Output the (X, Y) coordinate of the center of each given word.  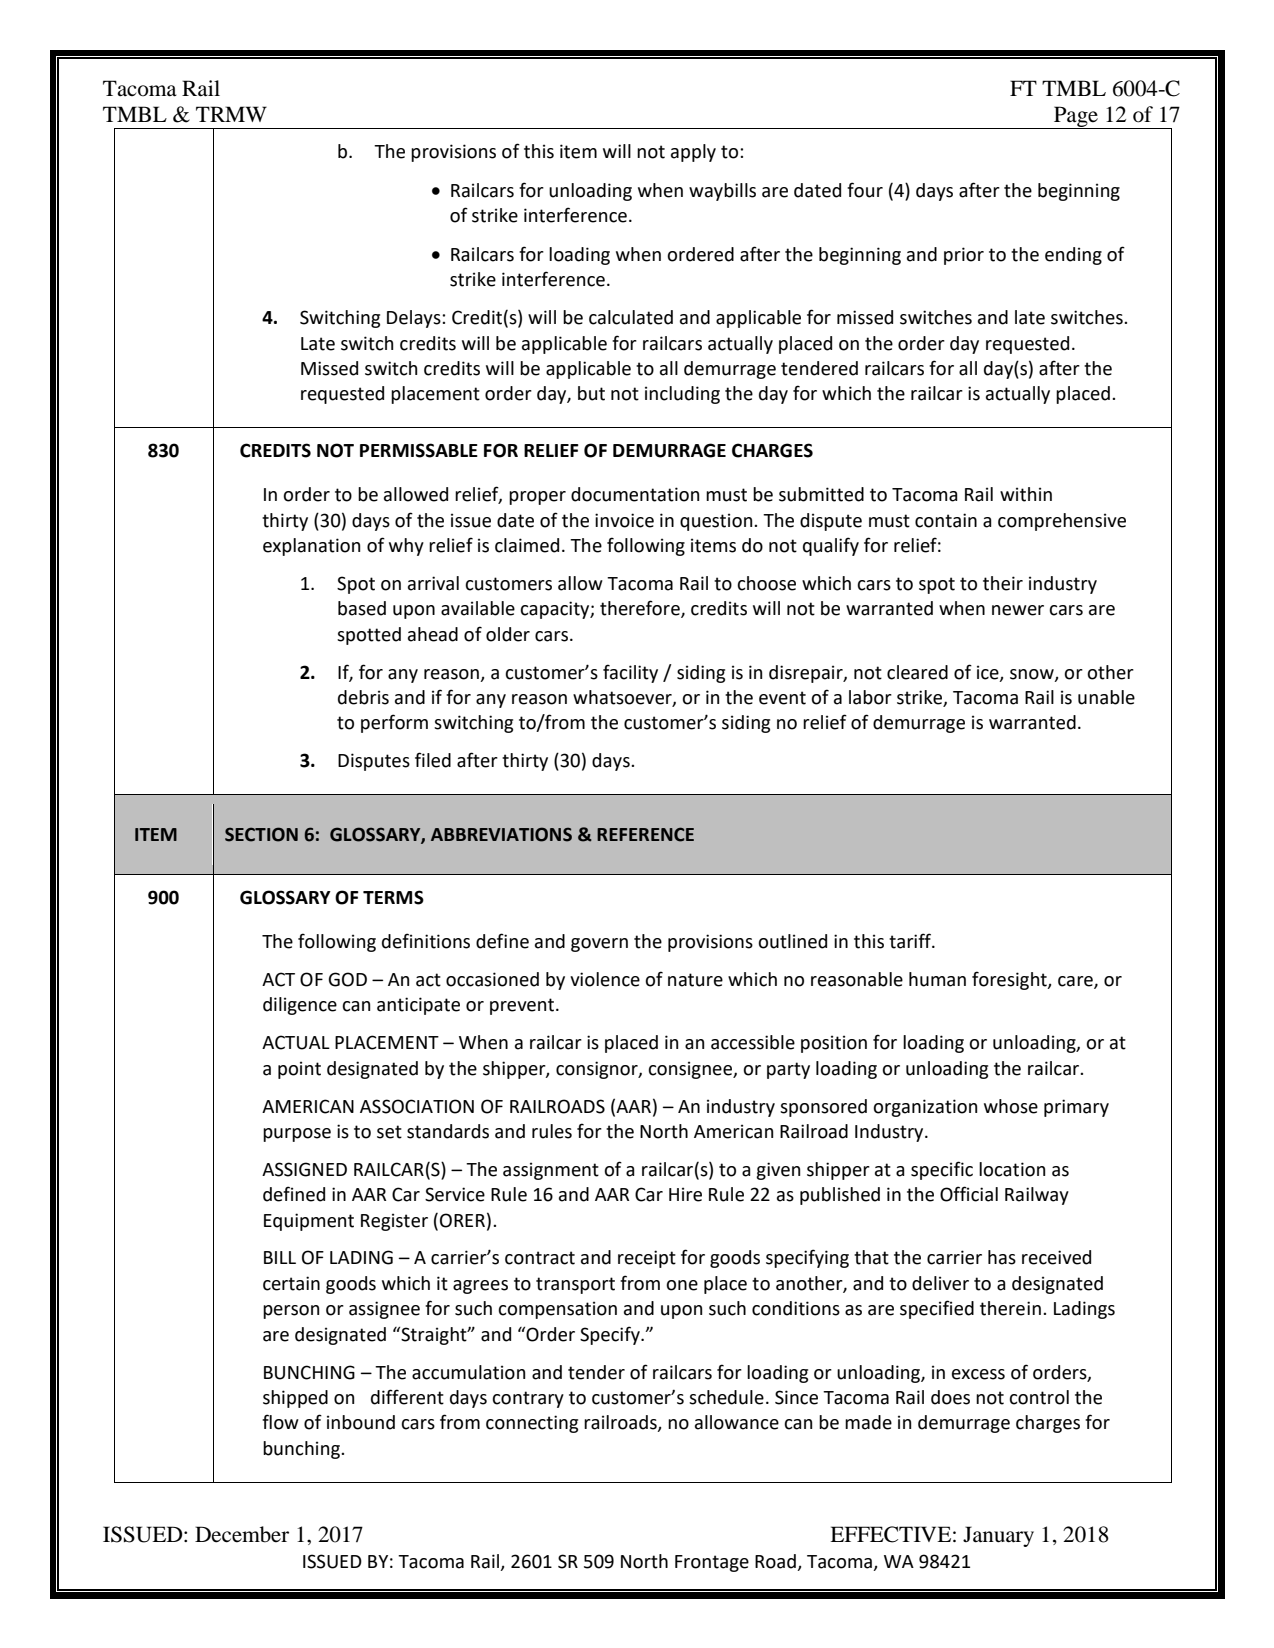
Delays (415, 319)
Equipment (309, 1222)
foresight (1010, 980)
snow (1033, 675)
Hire (685, 1194)
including (682, 395)
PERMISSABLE (419, 450)
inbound (361, 1422)
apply (693, 153)
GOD (347, 979)
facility (630, 673)
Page (1076, 117)
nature (695, 980)
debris (363, 697)
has (1002, 1257)
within (1026, 494)
